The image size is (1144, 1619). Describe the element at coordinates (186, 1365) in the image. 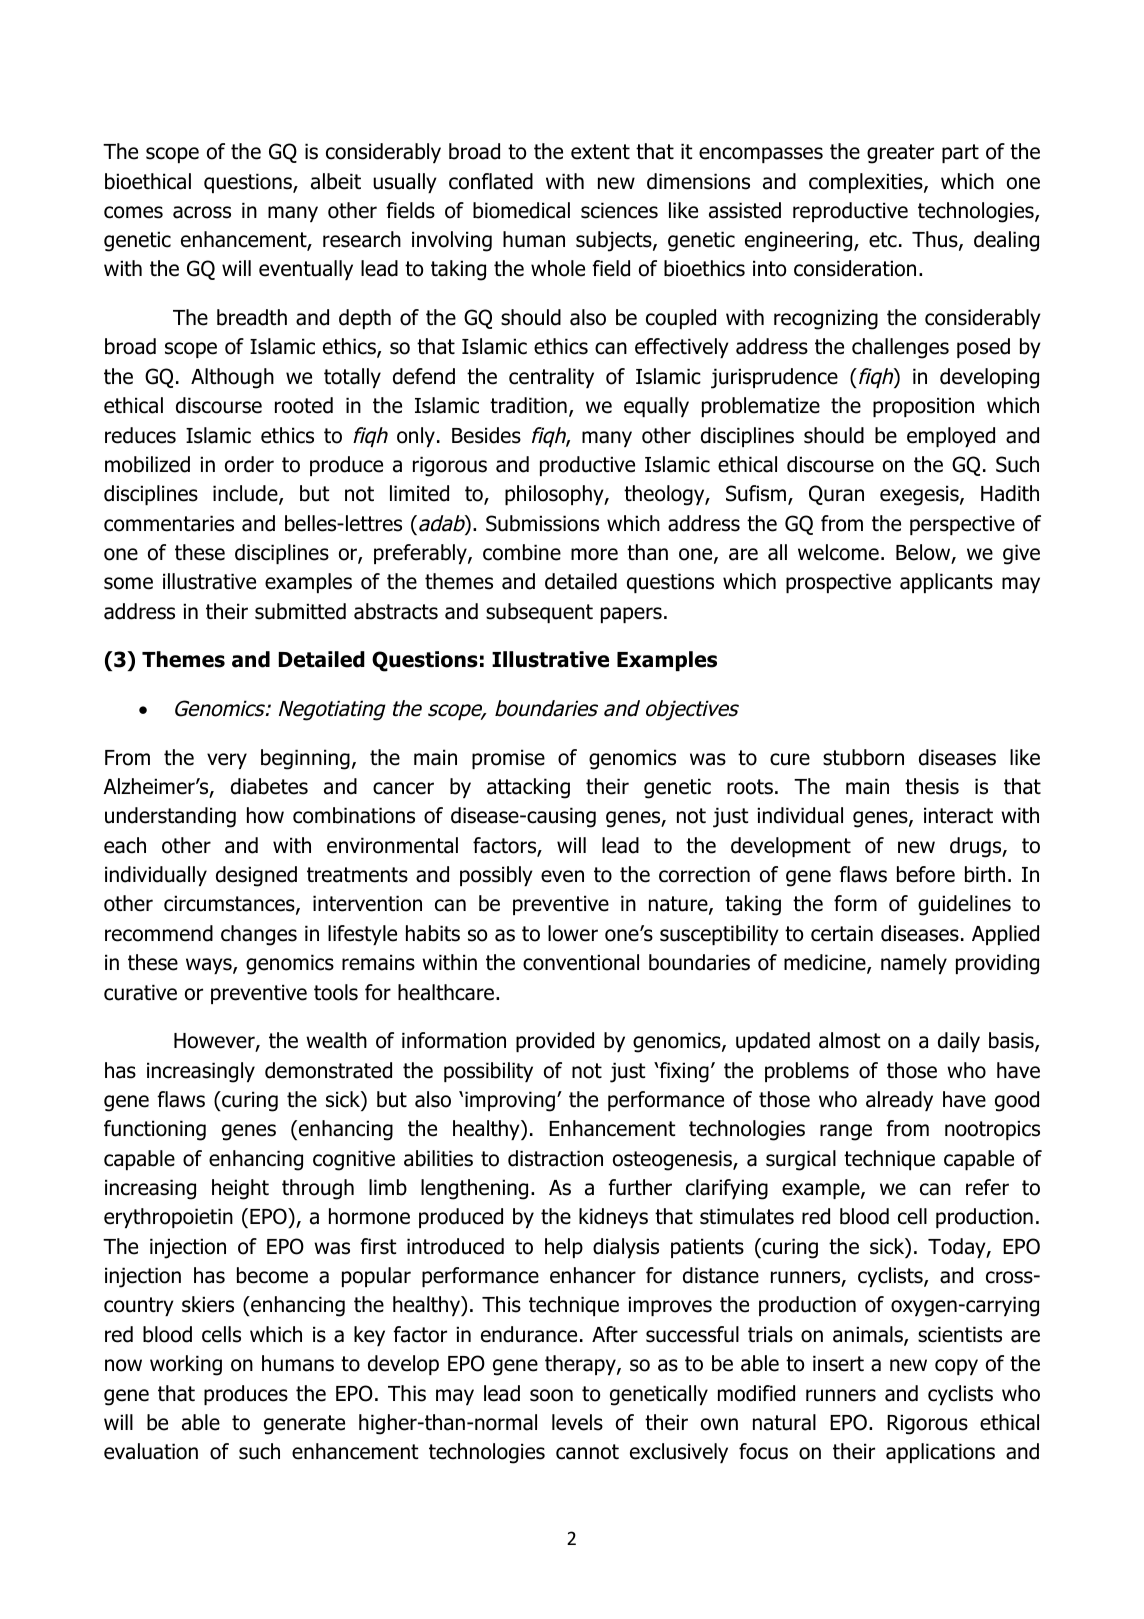

I see `working` at that location.
